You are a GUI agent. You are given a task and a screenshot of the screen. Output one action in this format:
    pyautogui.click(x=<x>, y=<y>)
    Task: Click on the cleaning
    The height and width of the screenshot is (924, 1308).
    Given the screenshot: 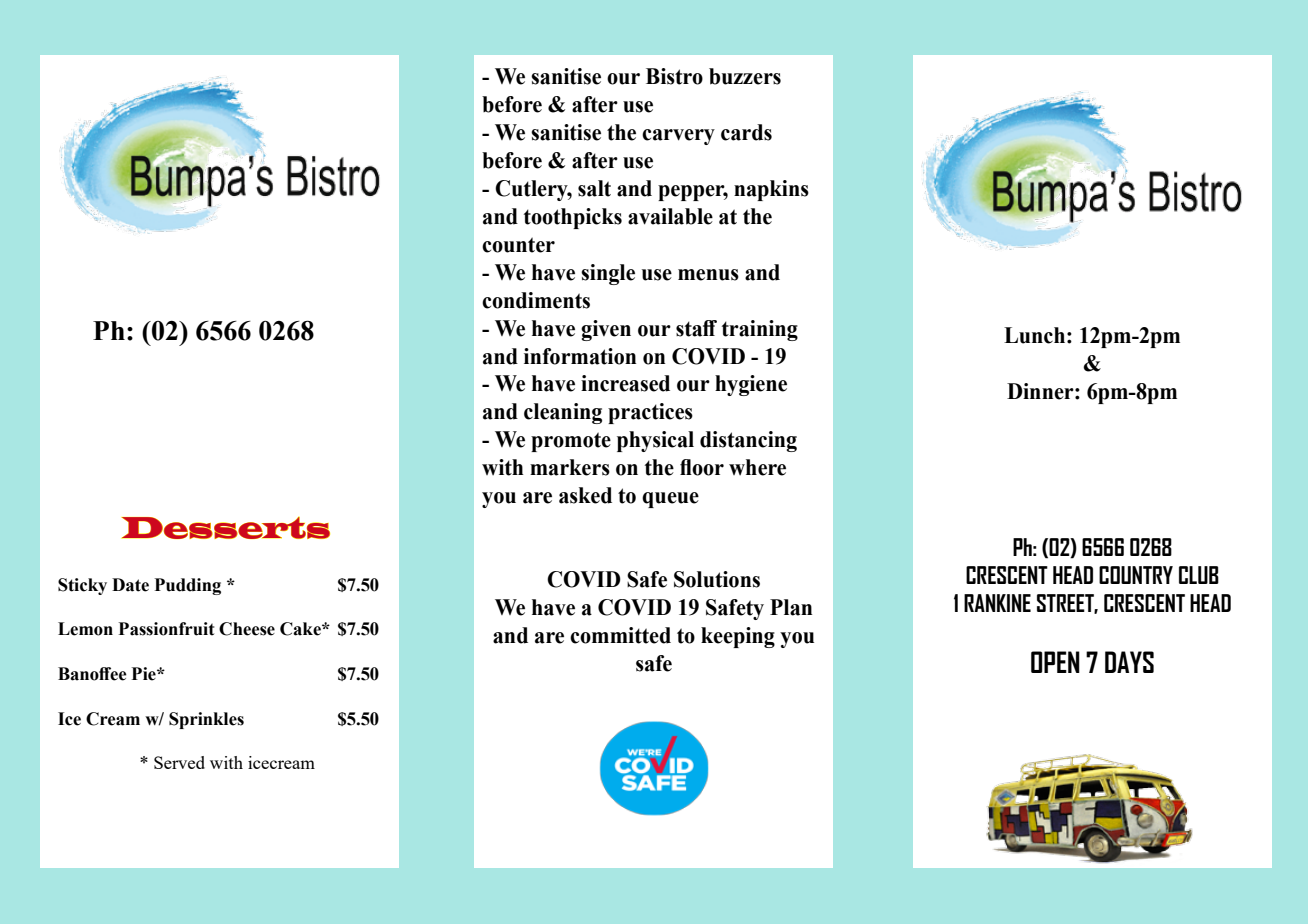 What is the action you would take?
    pyautogui.click(x=563, y=413)
